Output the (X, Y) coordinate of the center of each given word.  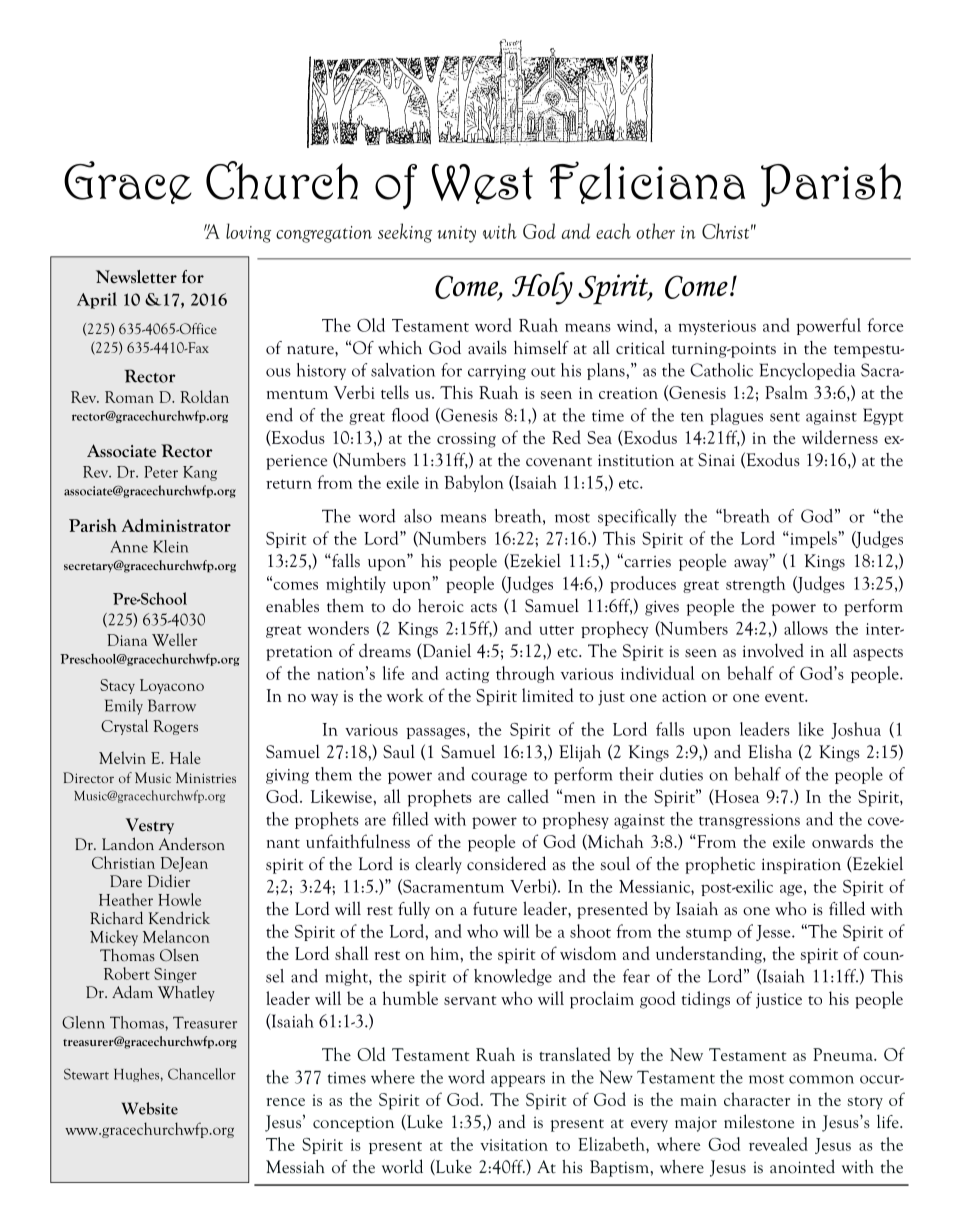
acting (467, 675)
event (786, 697)
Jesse (774, 933)
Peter (161, 472)
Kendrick (179, 917)
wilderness (840, 437)
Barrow (172, 705)
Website (150, 1108)
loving (248, 233)
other (655, 231)
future (495, 909)
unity (456, 234)
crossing (466, 440)
